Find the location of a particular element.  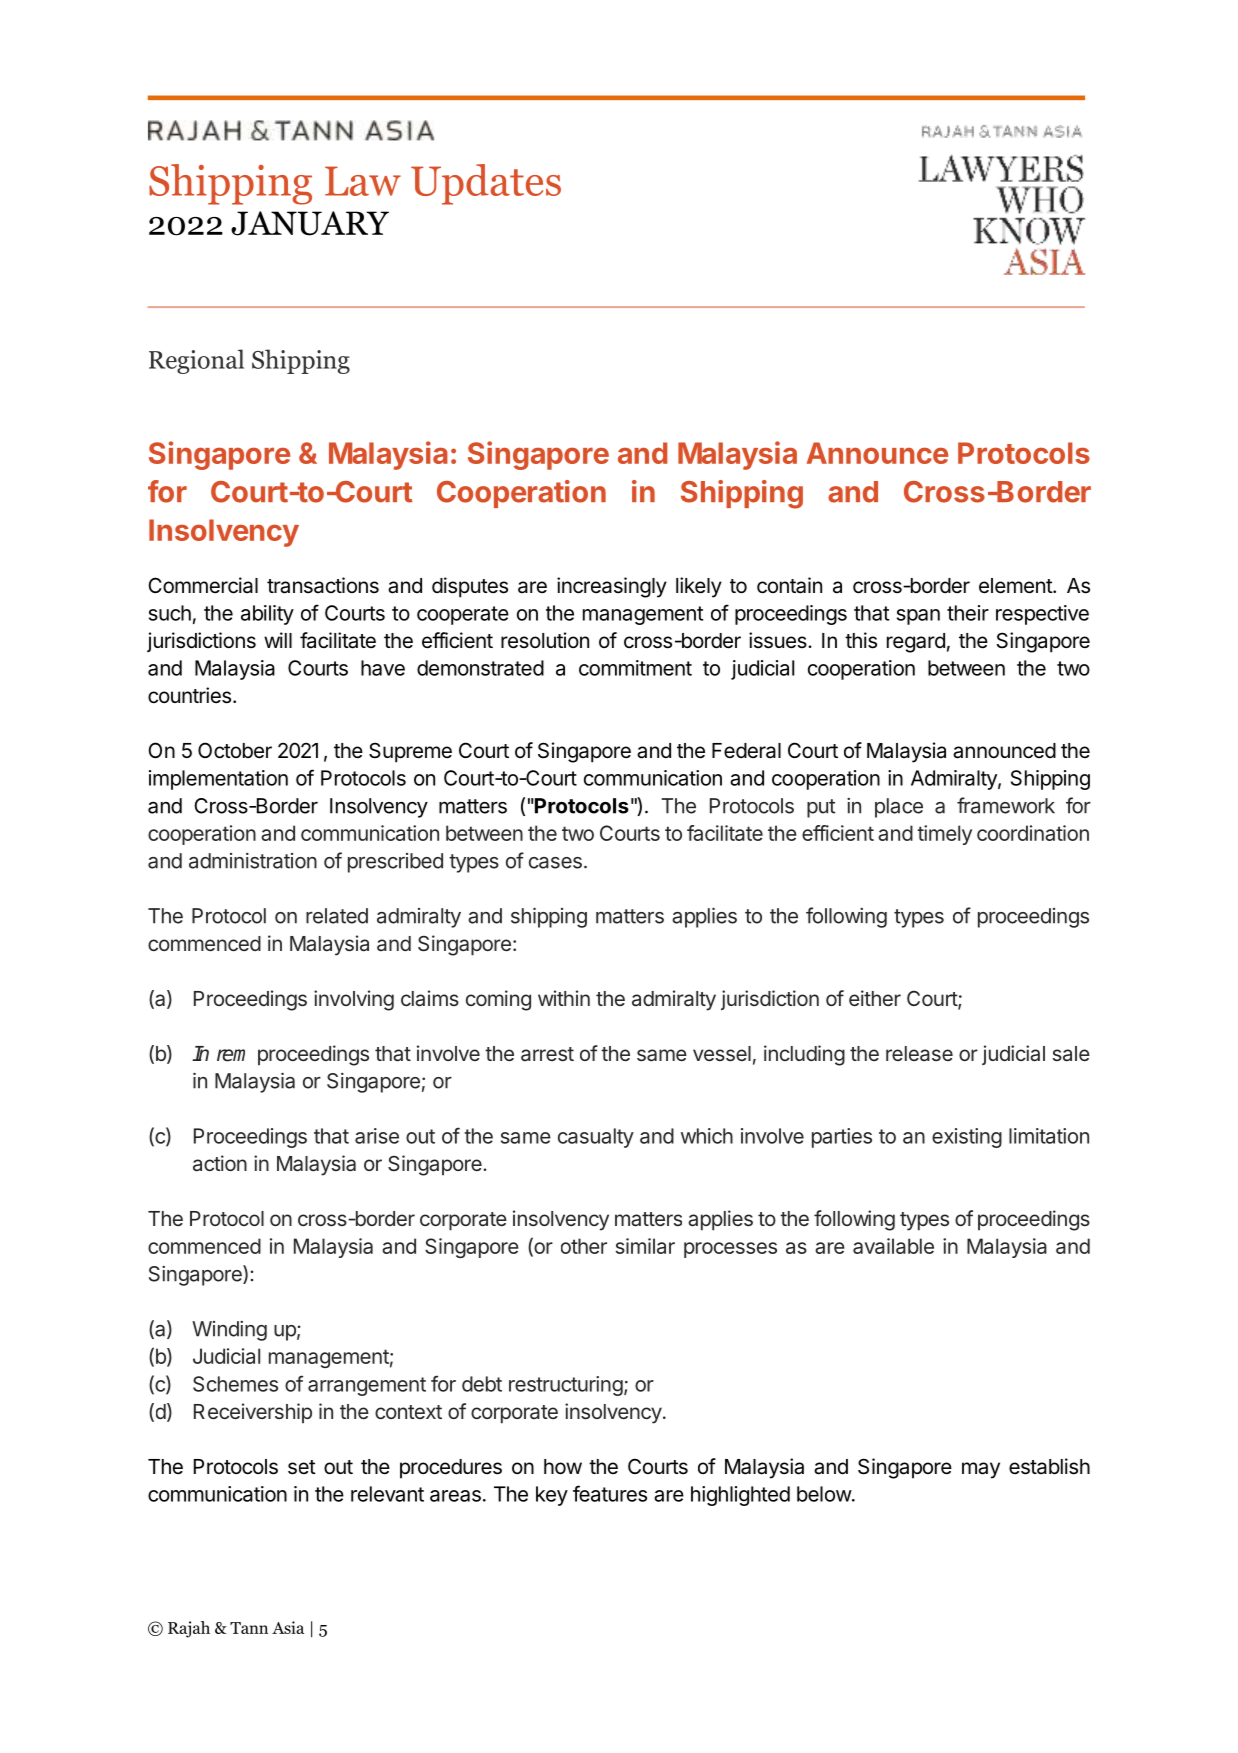

Asia is located at coordinates (288, 1627).
